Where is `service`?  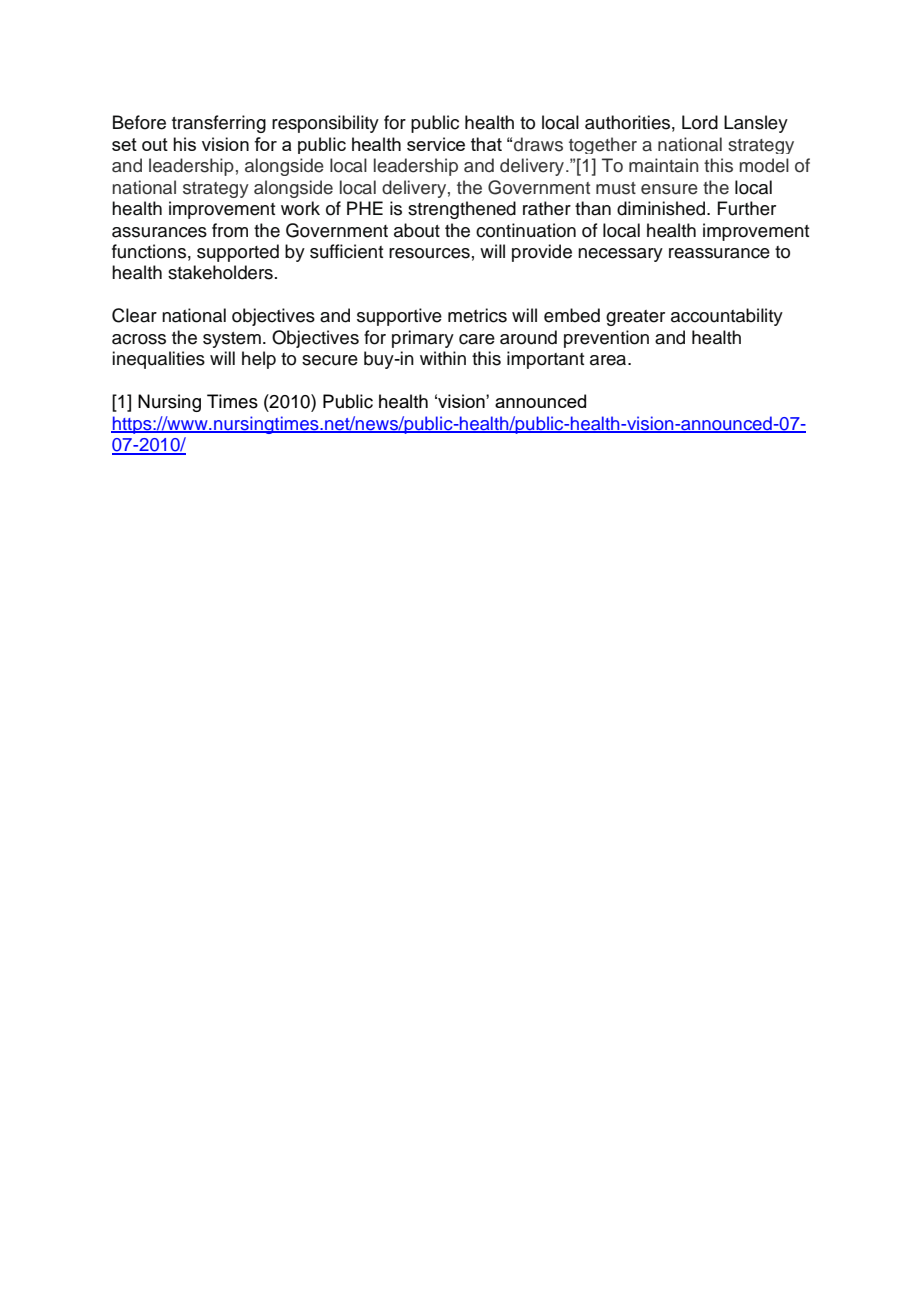 service is located at coordinates (436, 144).
